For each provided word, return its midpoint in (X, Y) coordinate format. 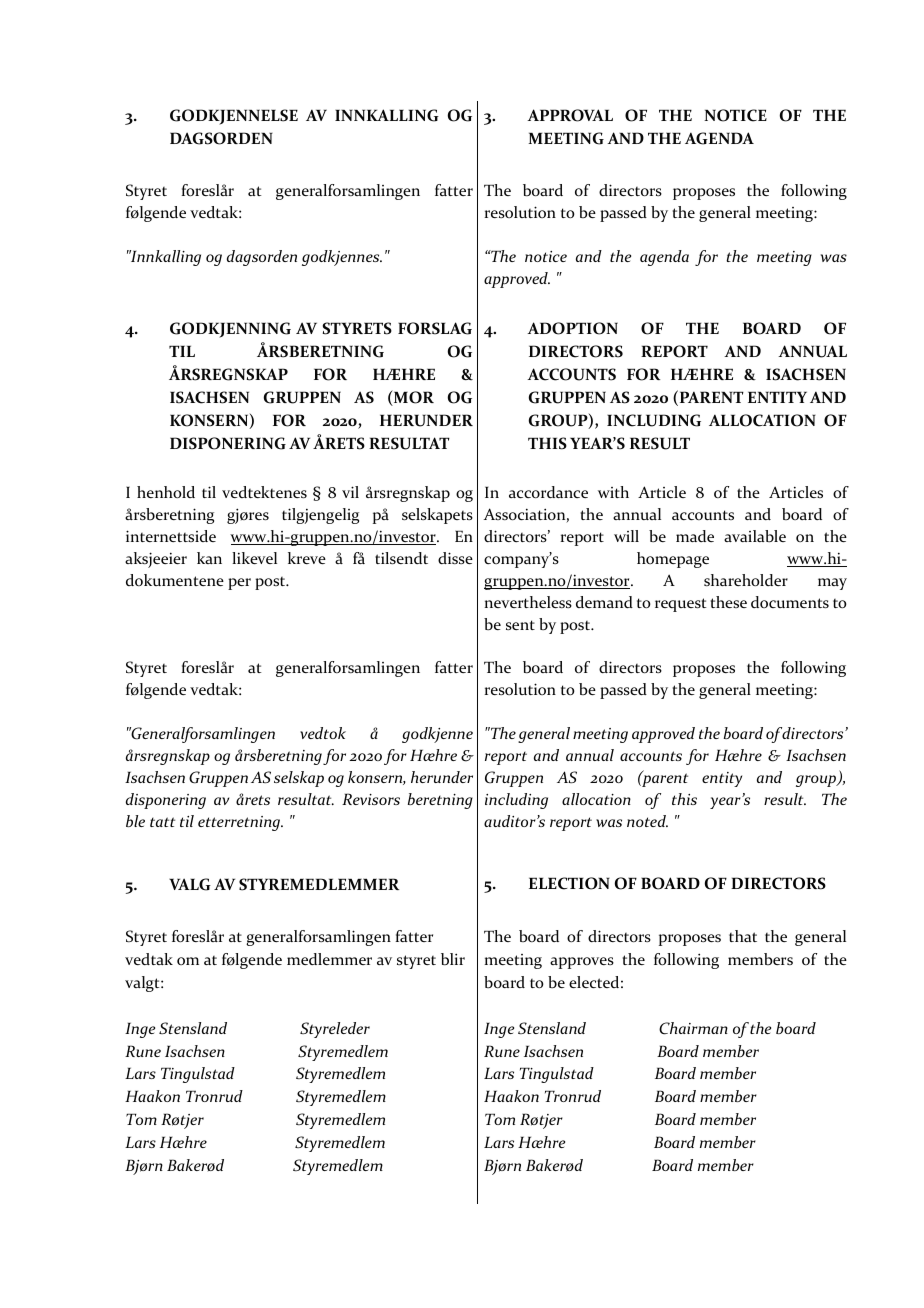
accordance (548, 492)
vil (350, 492)
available (755, 536)
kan (209, 558)
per (239, 584)
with (613, 492)
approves (582, 963)
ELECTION (569, 883)
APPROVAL (570, 115)
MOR (413, 398)
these (729, 602)
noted (647, 821)
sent (520, 625)
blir (453, 959)
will (626, 536)
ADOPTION (572, 328)
